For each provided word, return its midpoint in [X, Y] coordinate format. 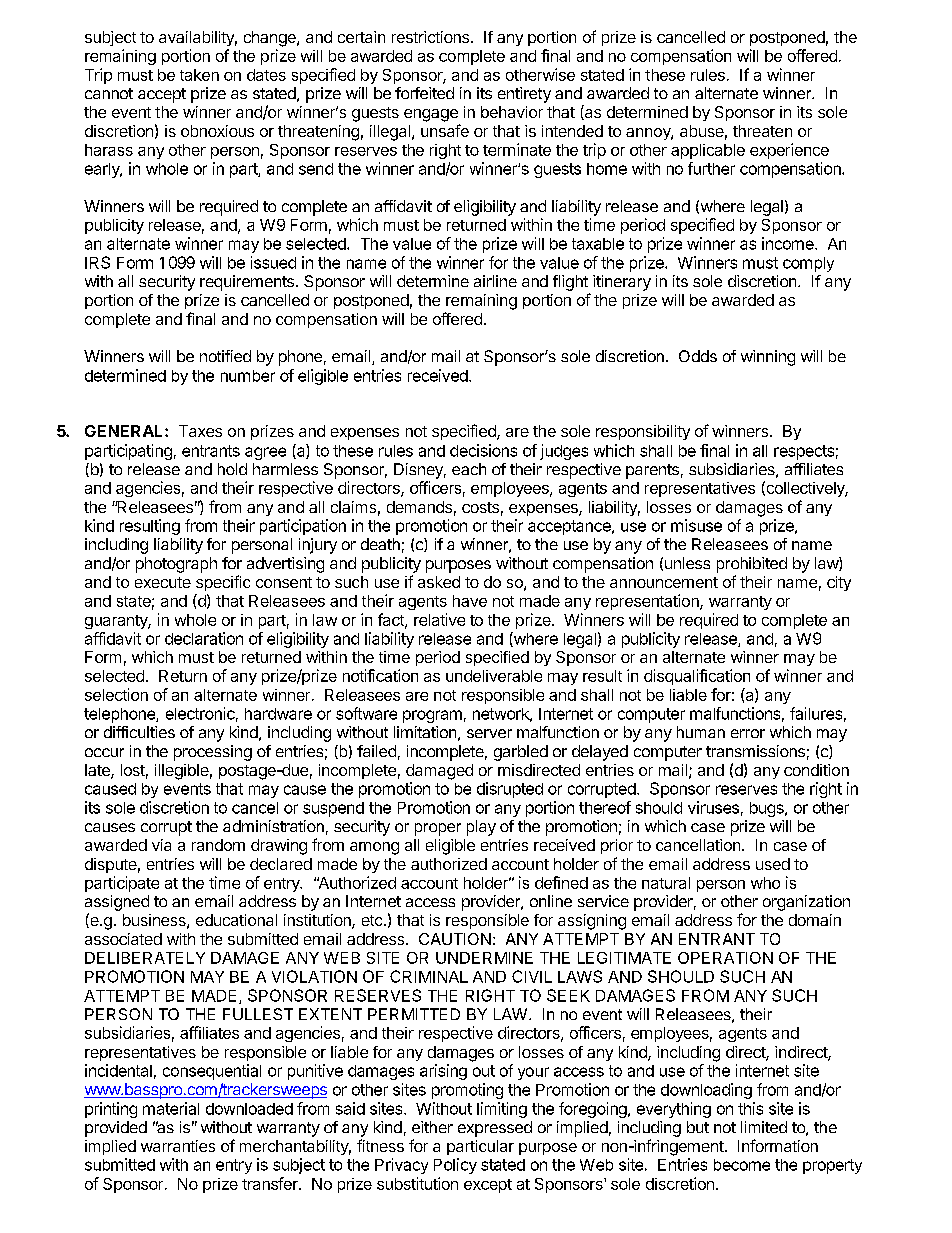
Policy [455, 1166]
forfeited [424, 93]
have [470, 601]
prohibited [752, 565]
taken [199, 75]
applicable [708, 151]
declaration [204, 638]
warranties [178, 1146]
